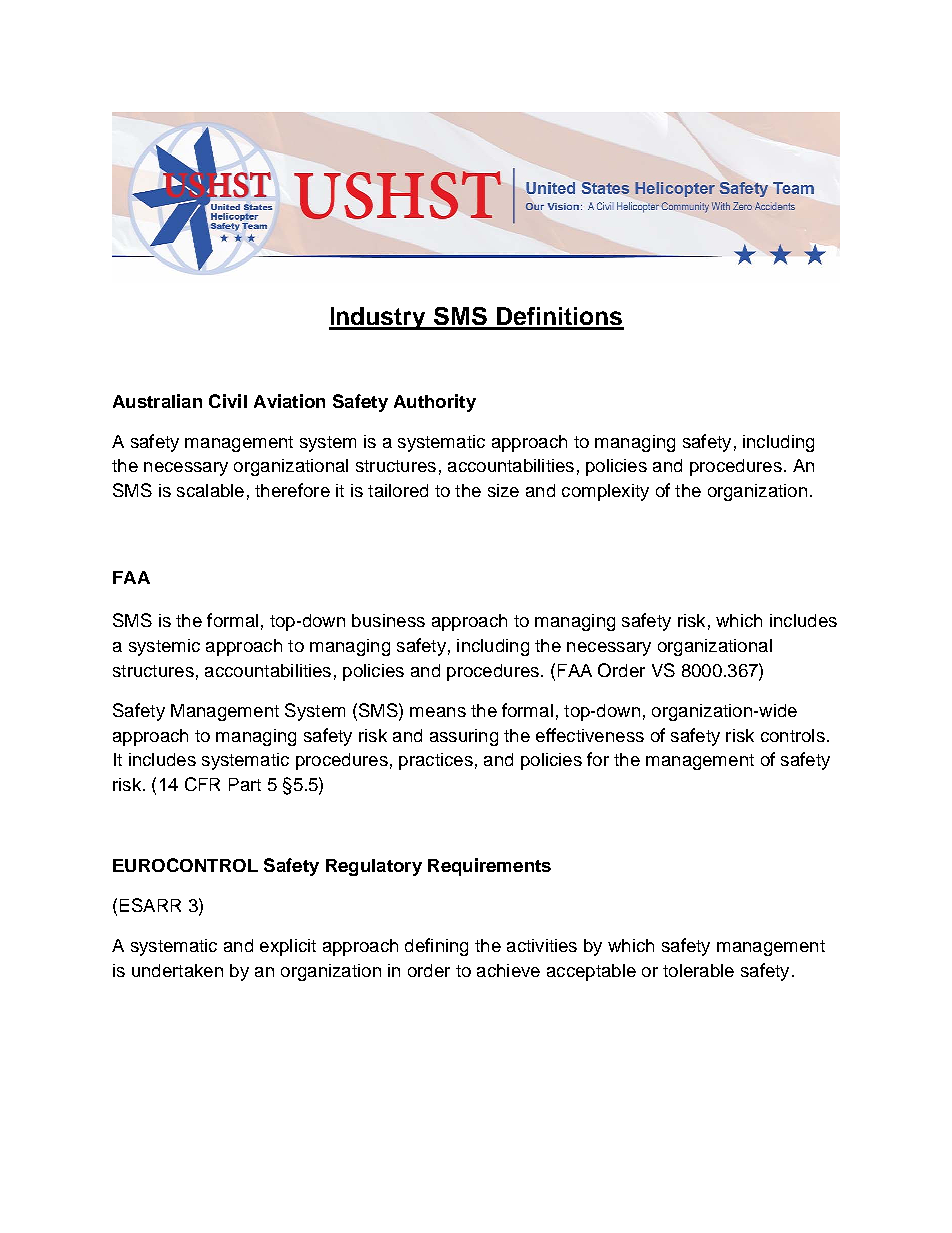 Image resolution: width=952 pixels, height=1233 pixels. Describe the element at coordinates (590, 735) in the image. I see `effectiveness` at that location.
